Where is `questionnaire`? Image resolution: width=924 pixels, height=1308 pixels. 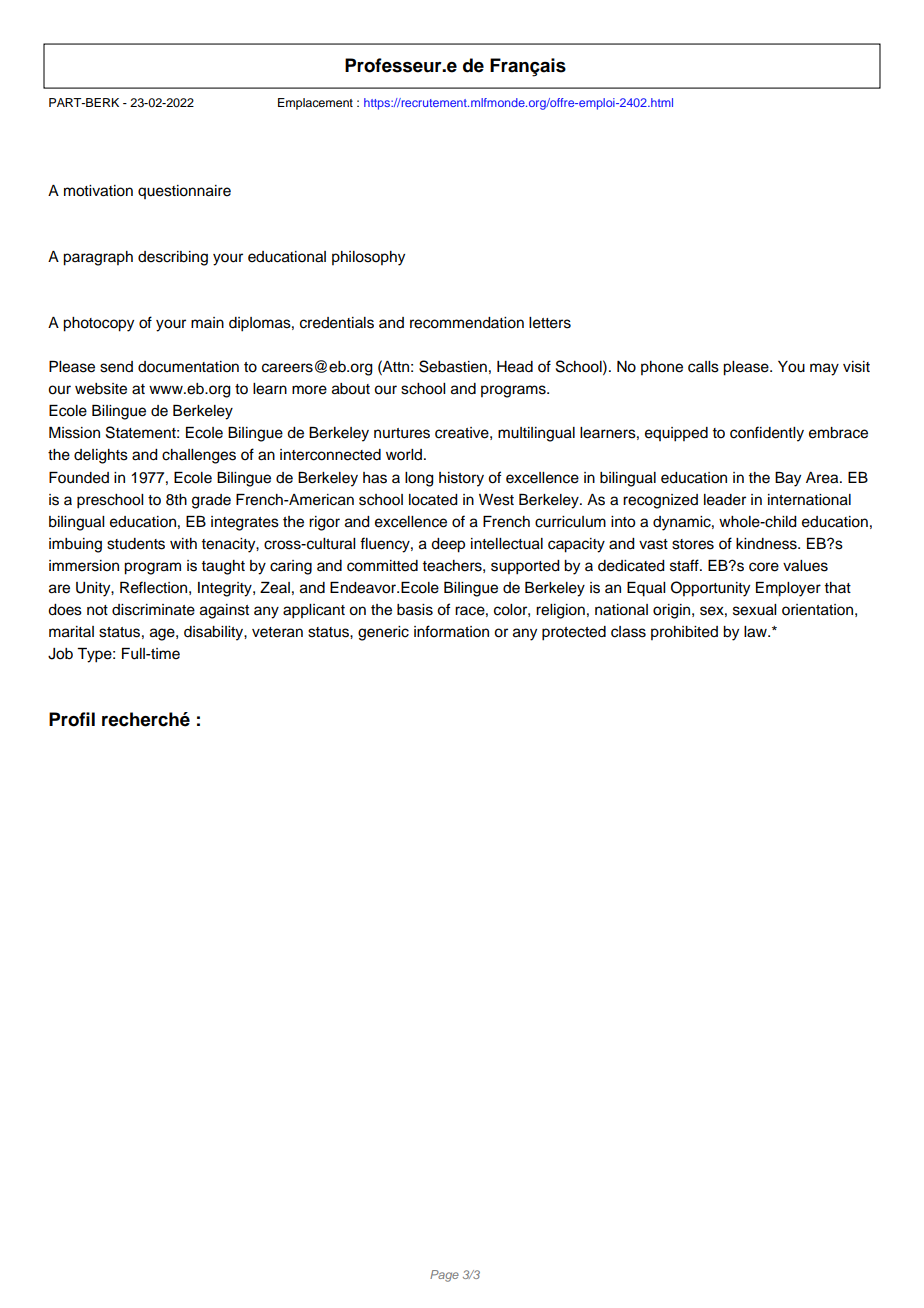
questionnaire is located at coordinates (184, 192).
